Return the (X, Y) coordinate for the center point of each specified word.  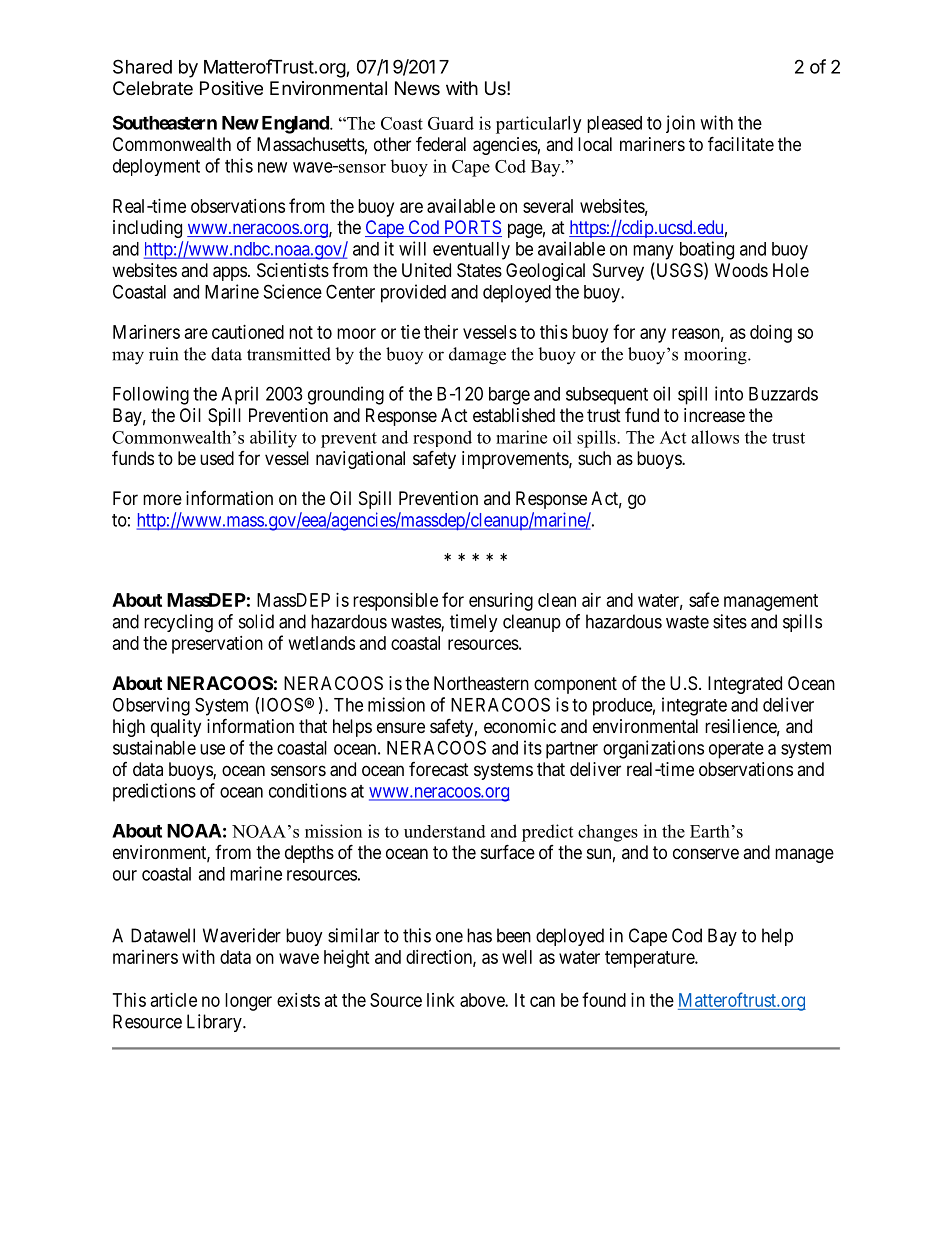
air (591, 600)
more (162, 499)
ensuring (501, 602)
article (174, 1000)
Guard (451, 123)
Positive (231, 88)
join (680, 124)
